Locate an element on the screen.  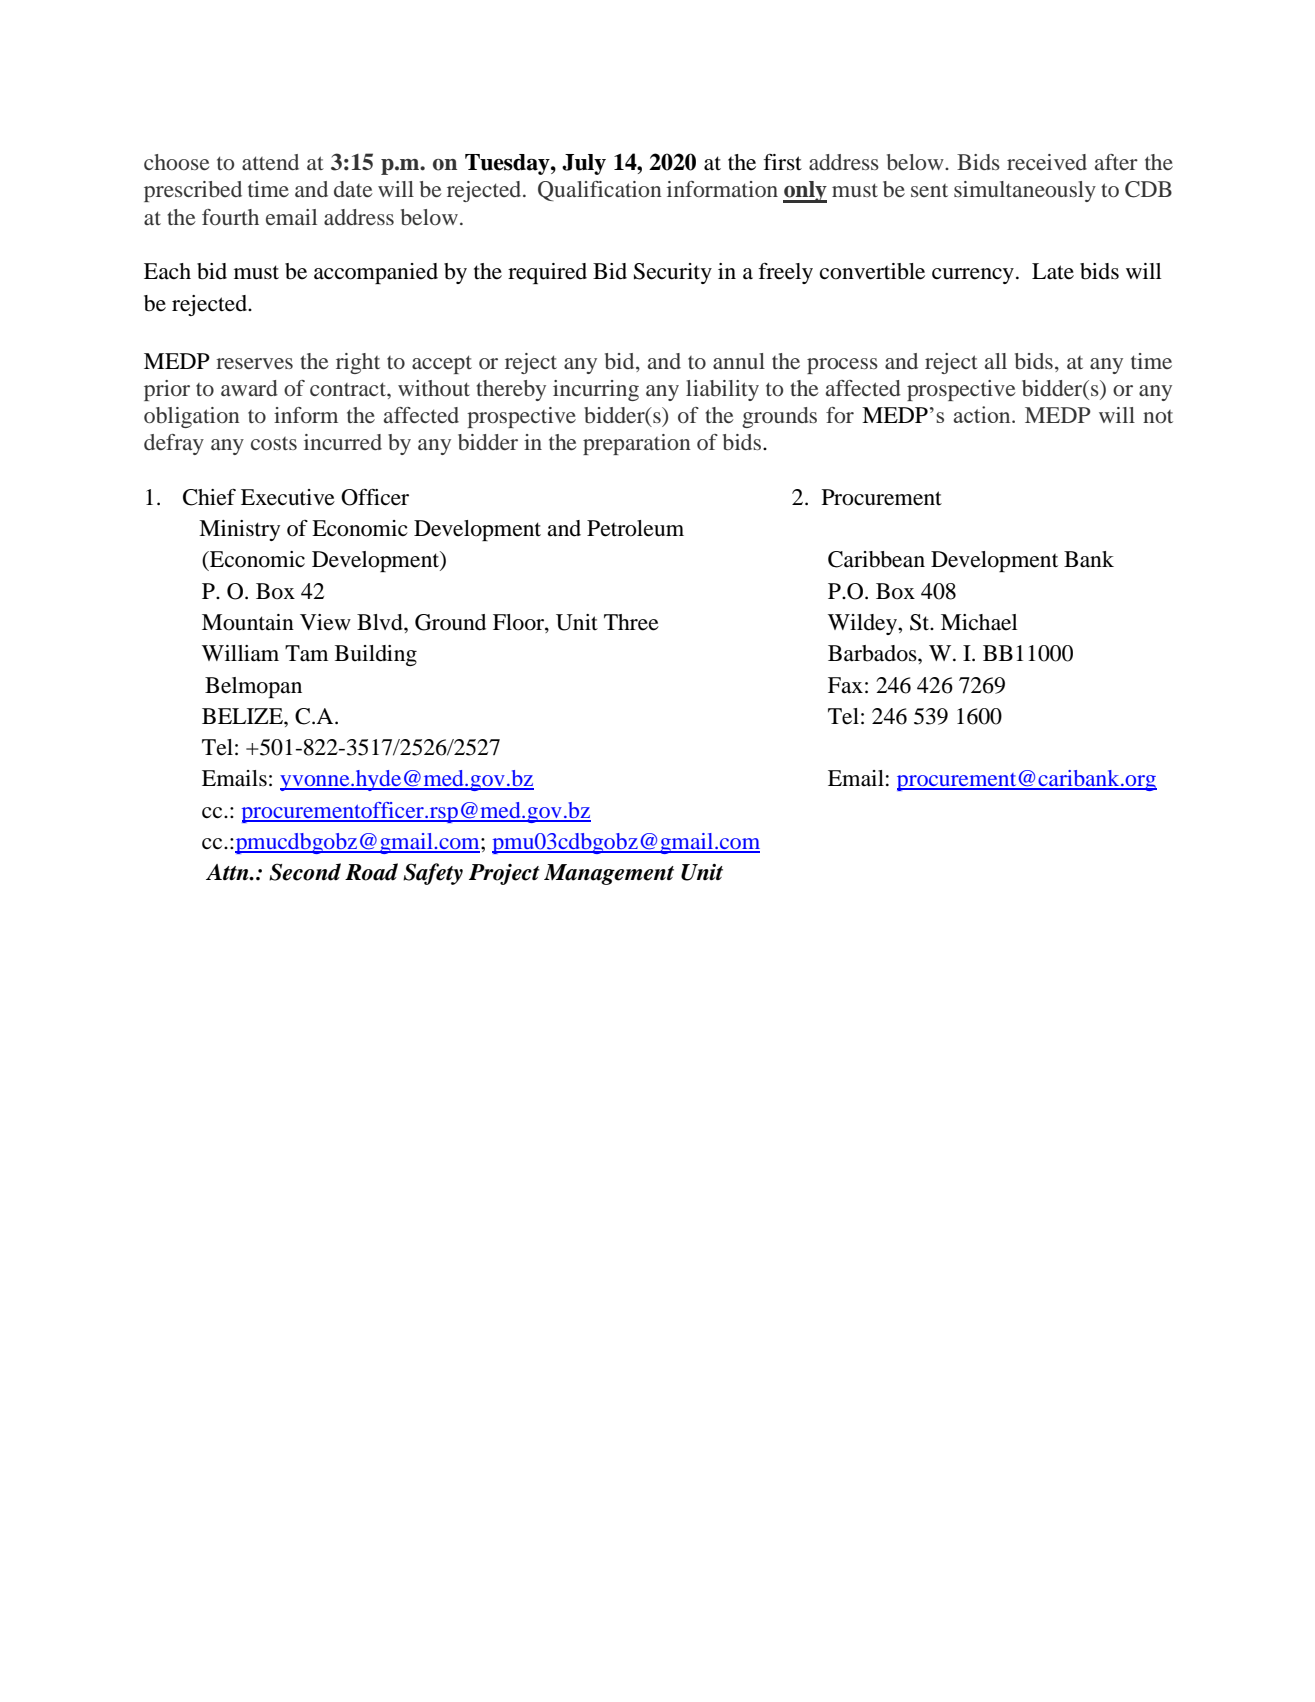
Second is located at coordinates (305, 872).
